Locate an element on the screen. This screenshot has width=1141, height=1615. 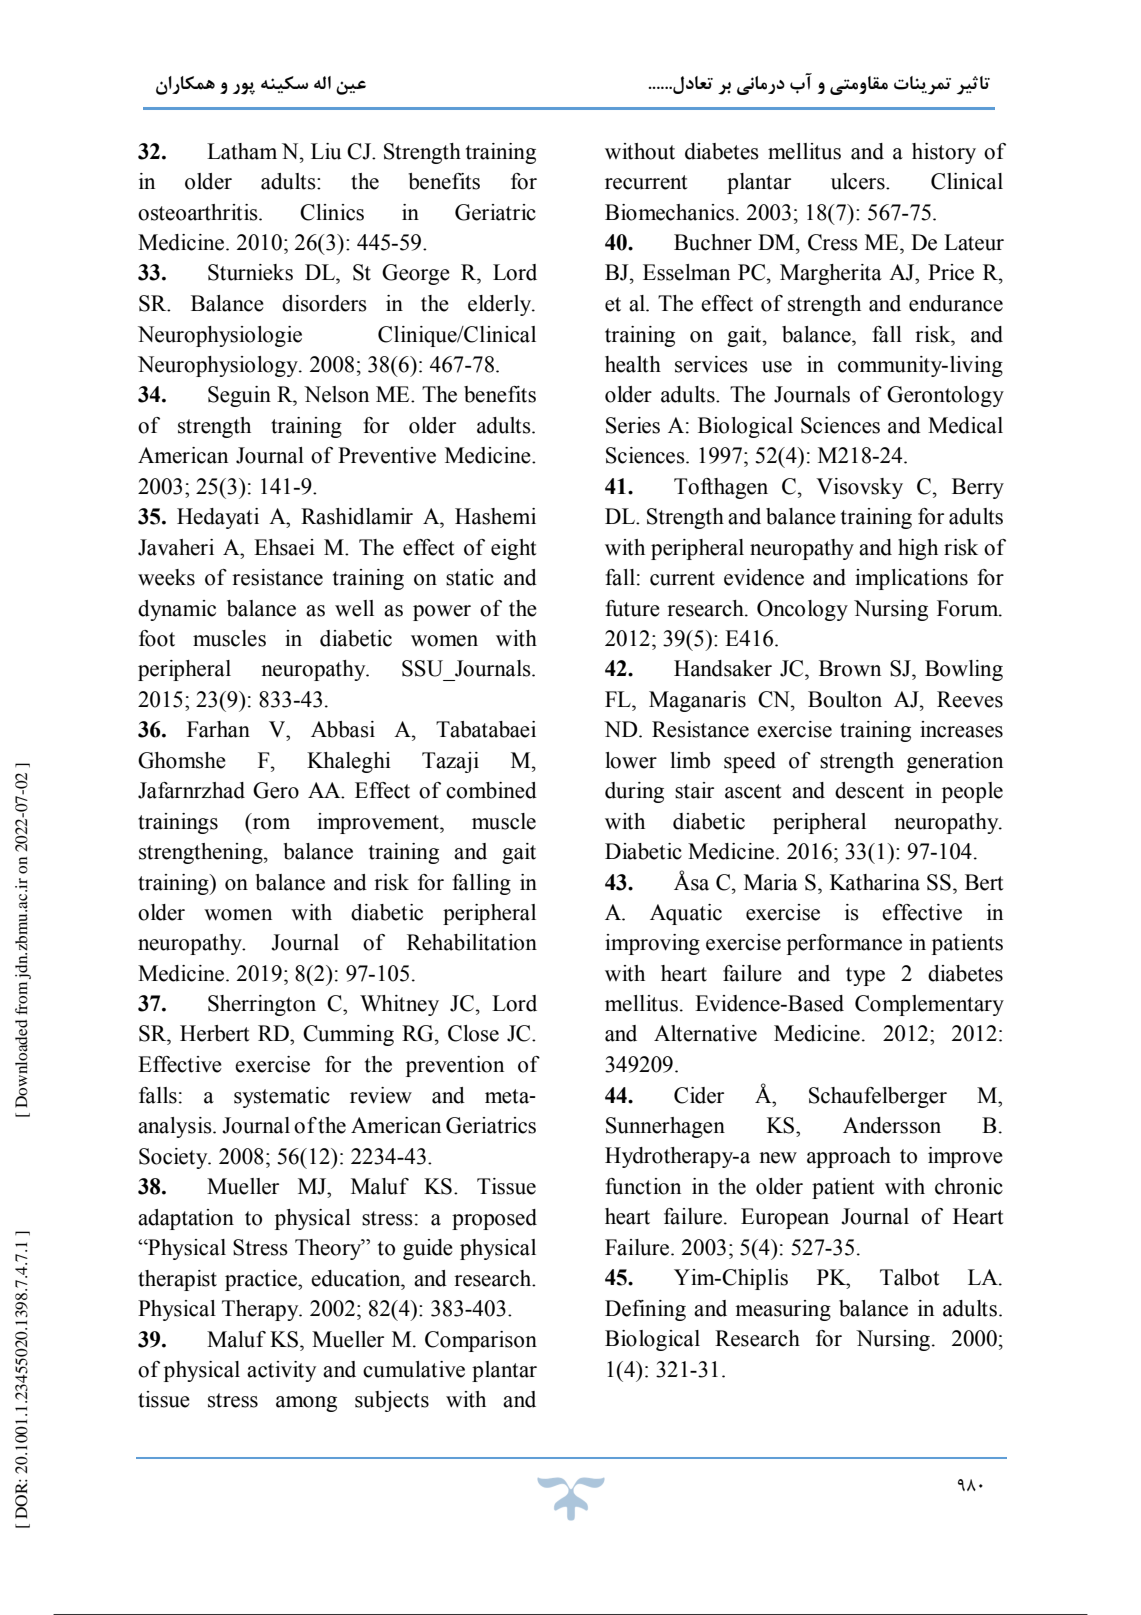
Latham is located at coordinates (242, 151).
